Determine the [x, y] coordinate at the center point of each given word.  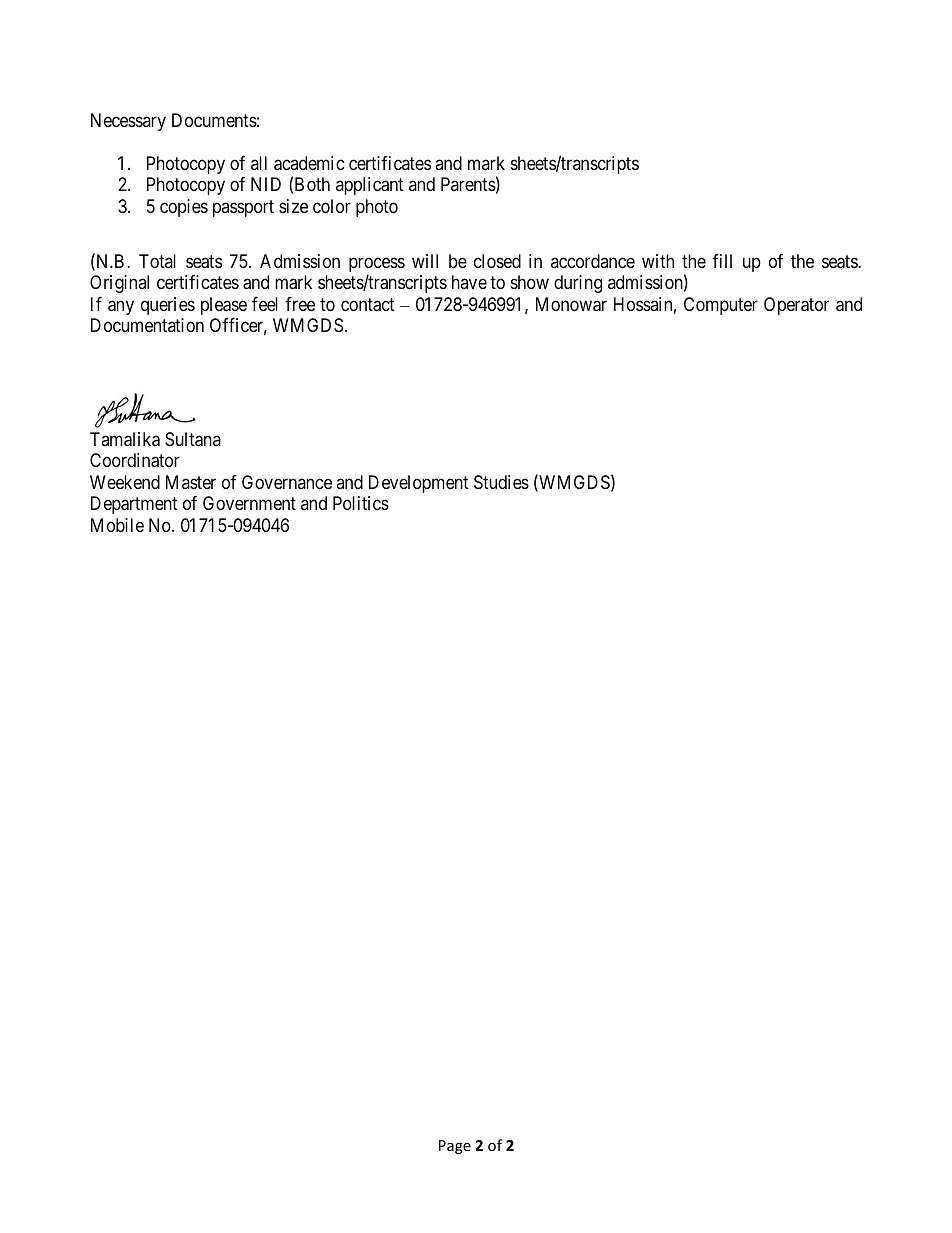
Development [419, 484]
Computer [721, 306]
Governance [287, 482]
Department [134, 505]
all [259, 163]
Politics [361, 503]
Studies [501, 482]
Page [455, 1147]
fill [722, 261]
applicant [370, 186]
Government [249, 503]
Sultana [193, 439]
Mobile [117, 525]
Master [191, 482]
